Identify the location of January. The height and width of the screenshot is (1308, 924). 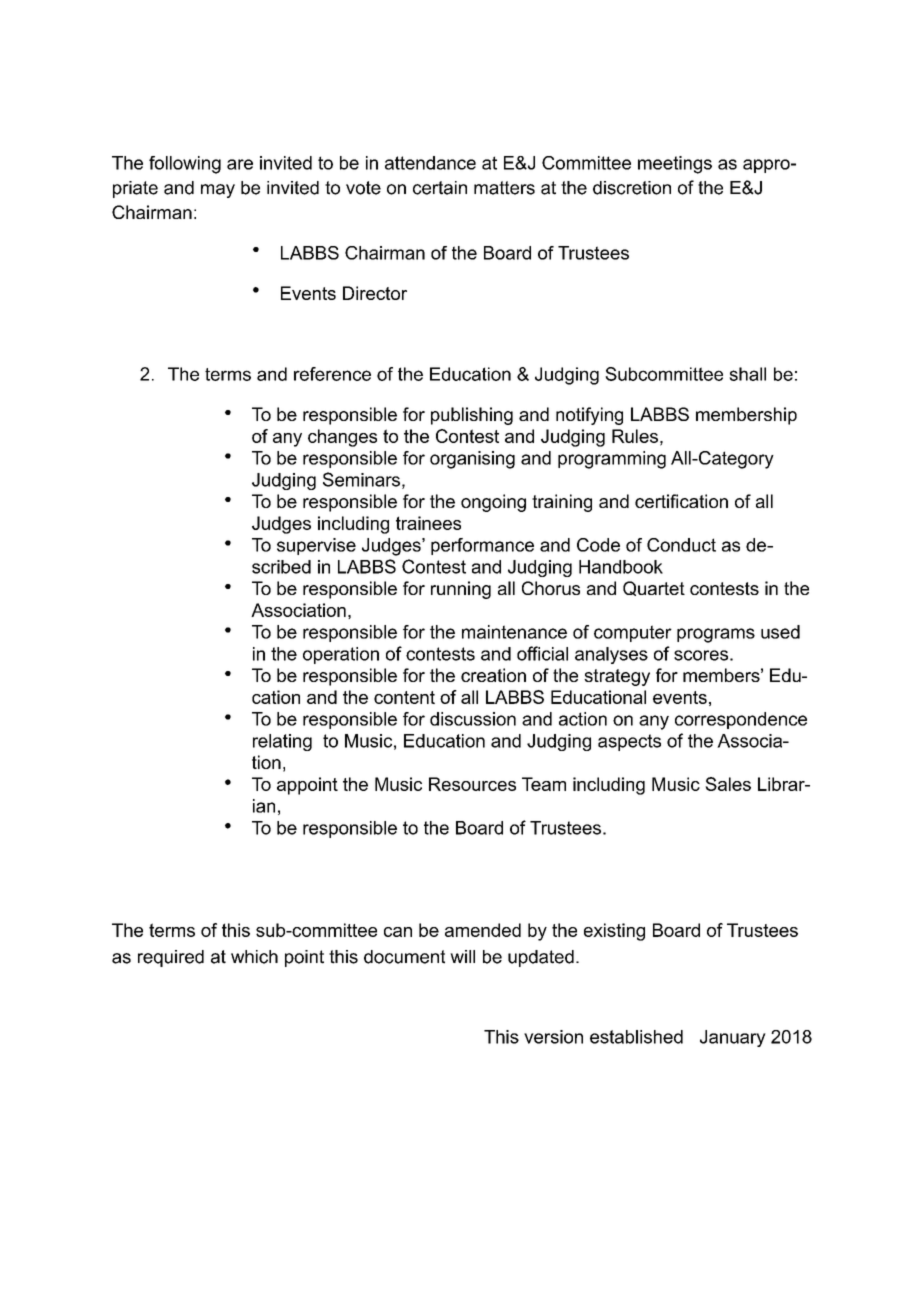
(733, 1038).
